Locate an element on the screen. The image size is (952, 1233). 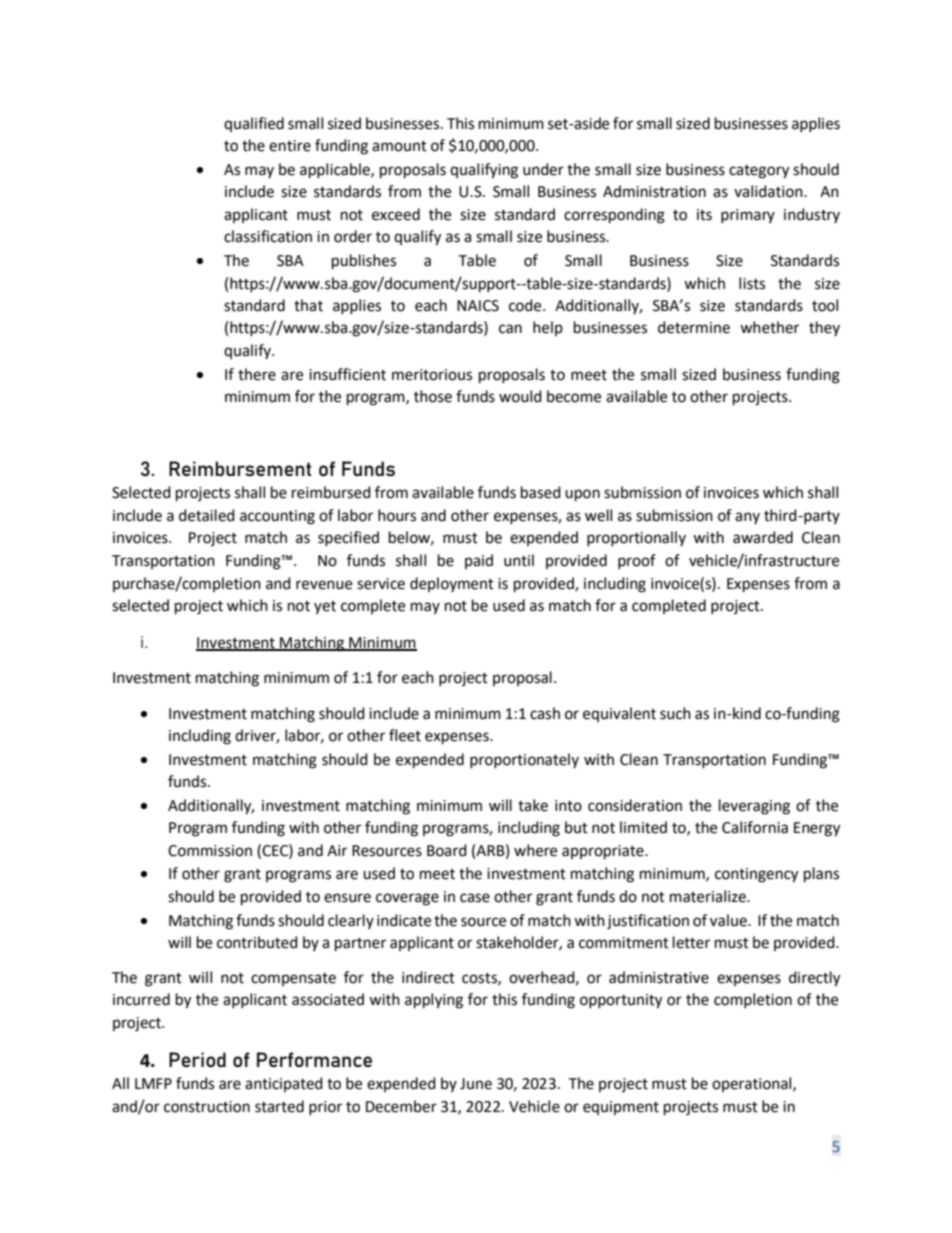
deployment is located at coordinates (452, 584).
